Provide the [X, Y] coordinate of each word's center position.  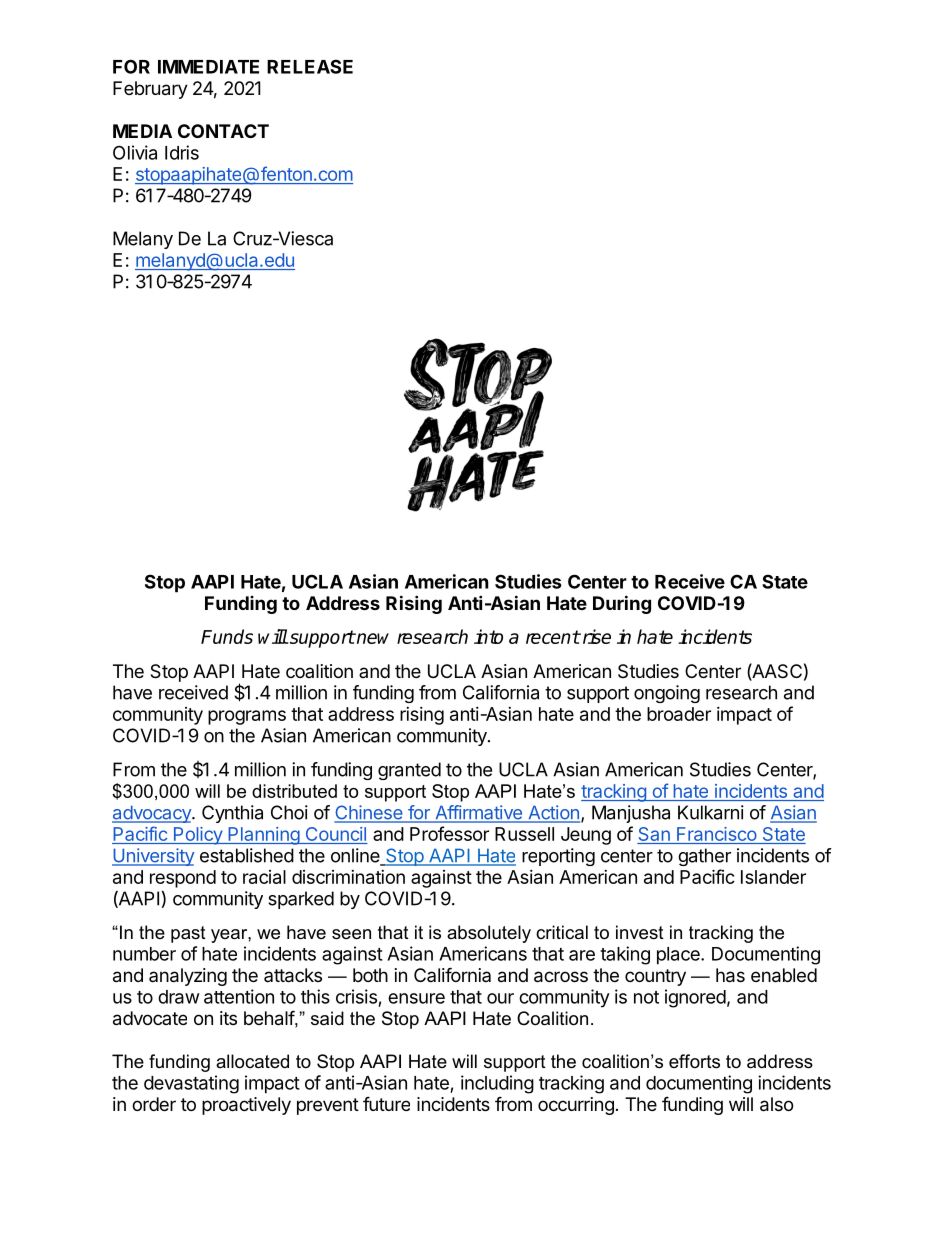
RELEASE [310, 66]
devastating [191, 1084]
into [488, 636]
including [497, 1084]
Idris [182, 152]
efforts [694, 1061]
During [622, 604]
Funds [227, 636]
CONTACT [223, 131]
